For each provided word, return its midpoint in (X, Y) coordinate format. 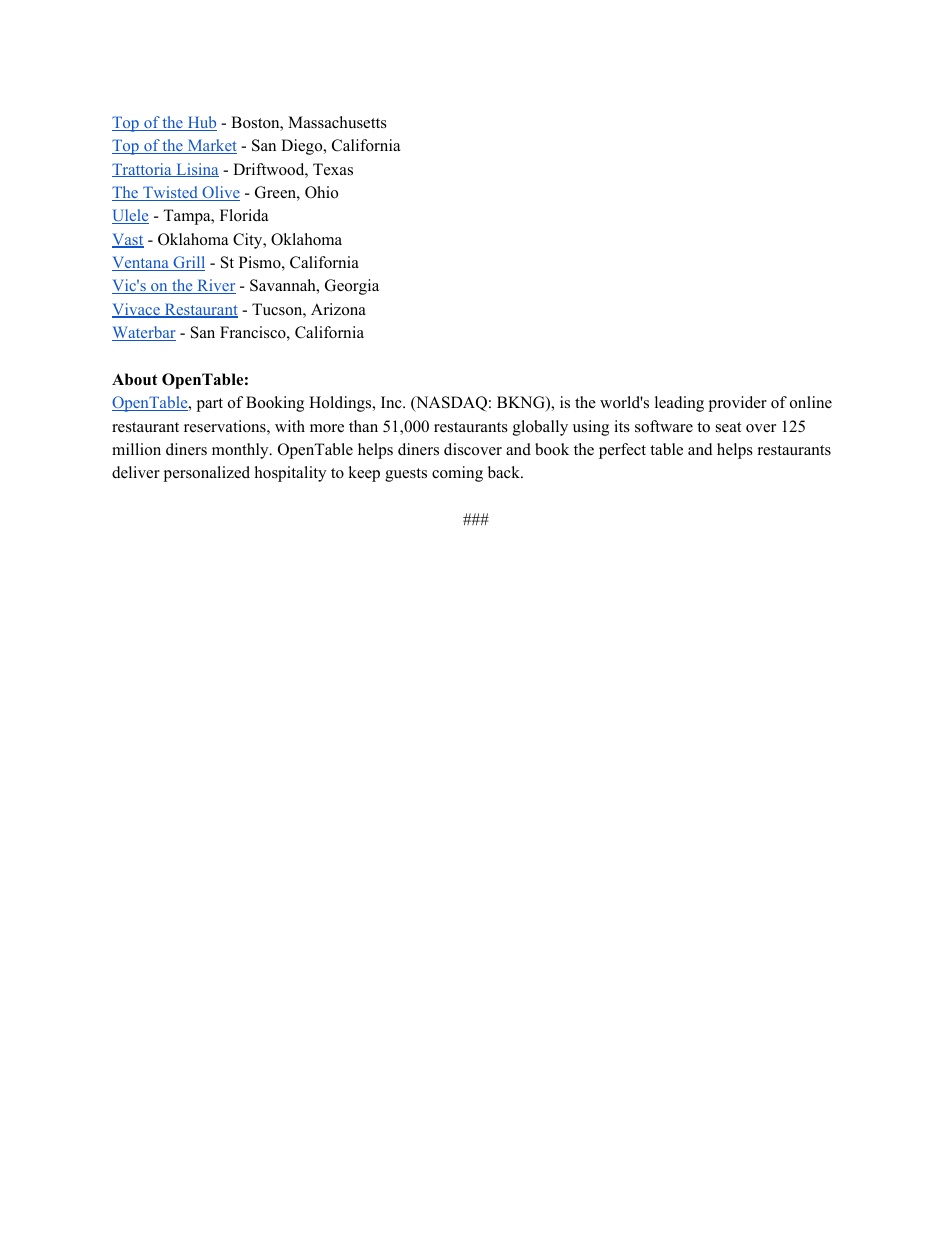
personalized (206, 474)
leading (679, 404)
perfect (622, 451)
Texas (333, 169)
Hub (201, 123)
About (135, 379)
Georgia (352, 287)
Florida (244, 215)
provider (737, 404)
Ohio (321, 192)
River (215, 286)
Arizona (338, 309)
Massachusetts (337, 122)
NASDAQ (450, 404)
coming (457, 474)
